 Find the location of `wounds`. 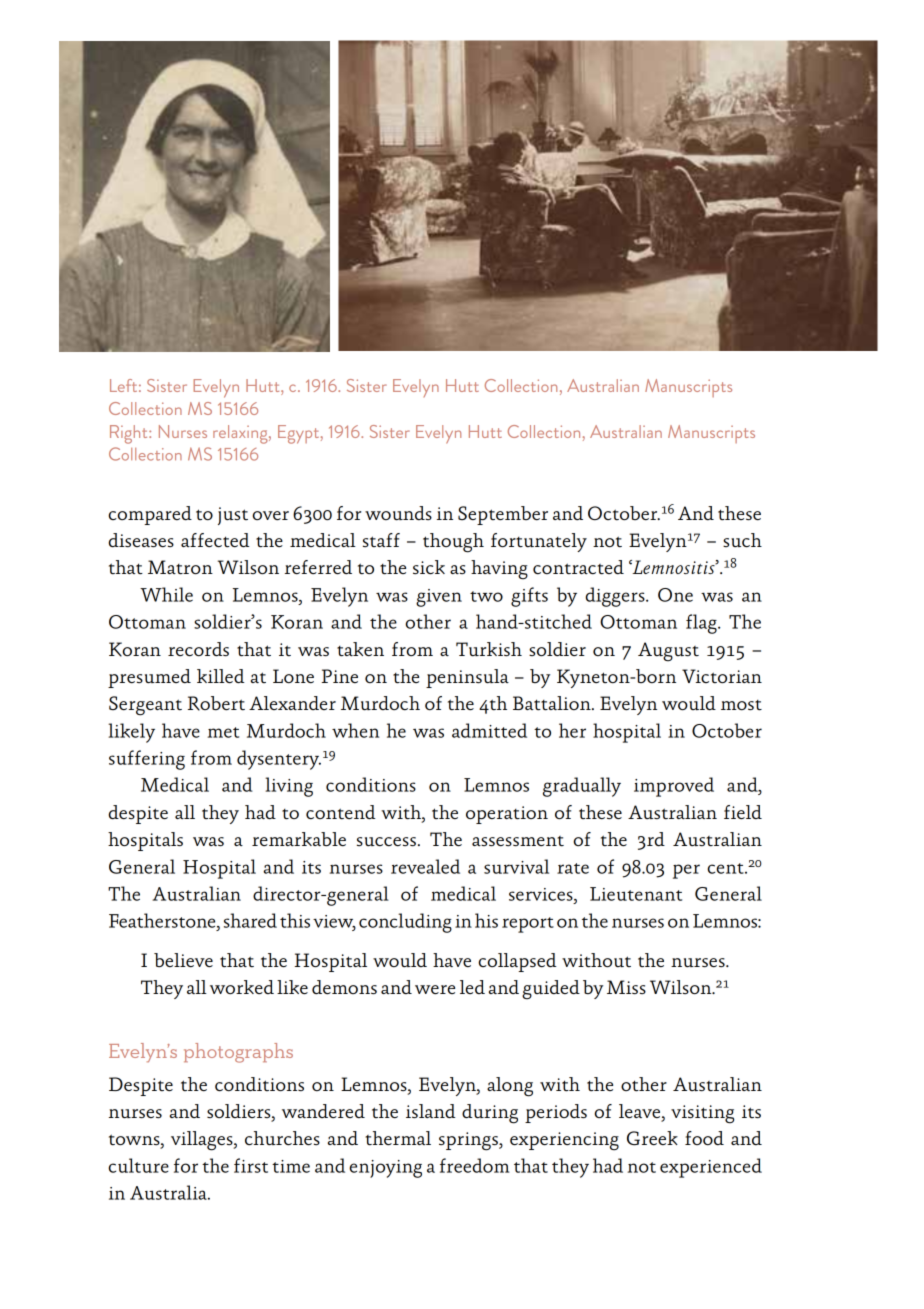

wounds is located at coordinates (398, 513).
